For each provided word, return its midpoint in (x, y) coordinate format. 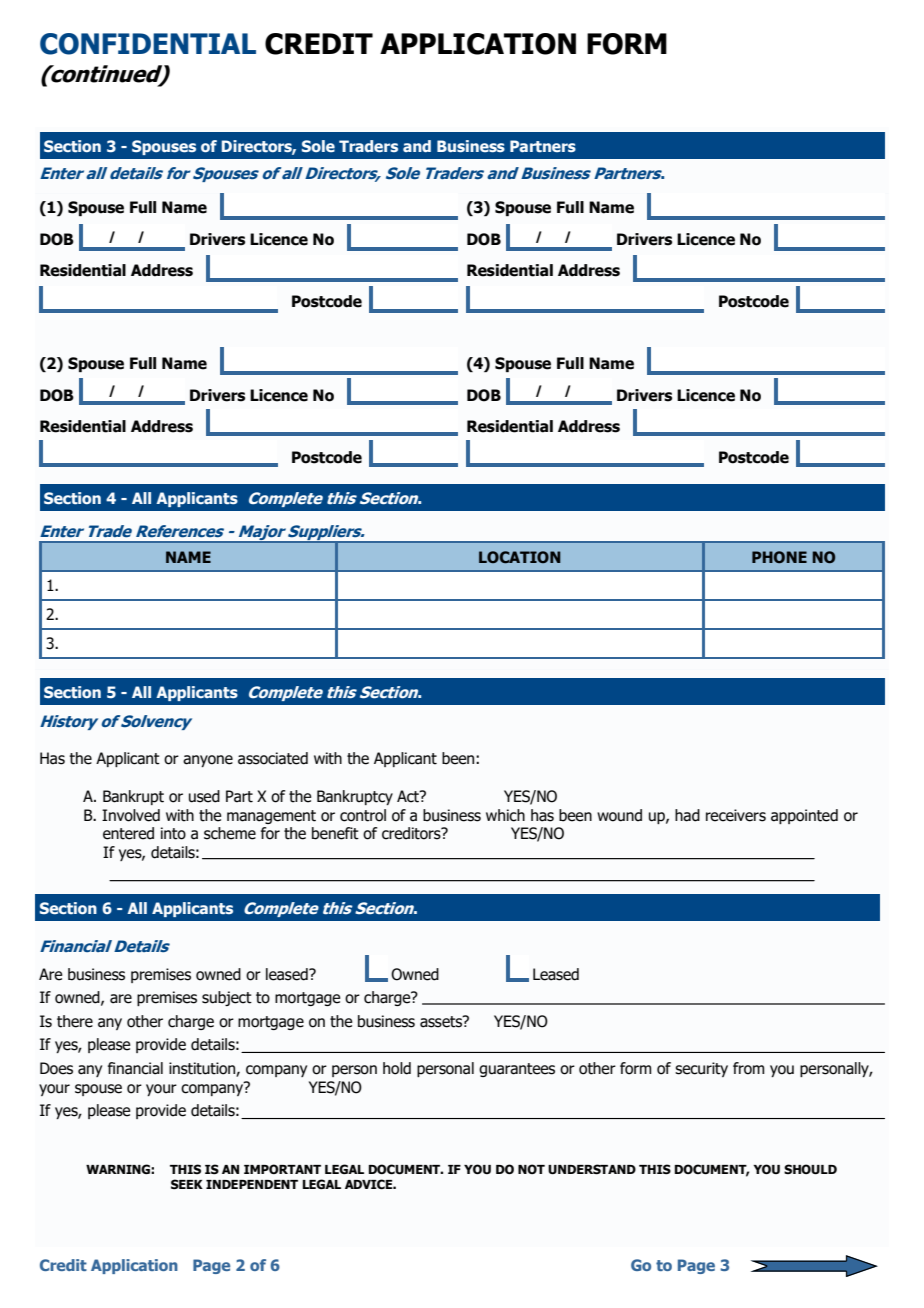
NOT (531, 1169)
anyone (208, 761)
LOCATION (520, 557)
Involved (131, 815)
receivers (736, 815)
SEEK (187, 1184)
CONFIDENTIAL (148, 44)
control (363, 815)
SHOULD (810, 1169)
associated (273, 758)
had (687, 815)
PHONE (779, 557)
